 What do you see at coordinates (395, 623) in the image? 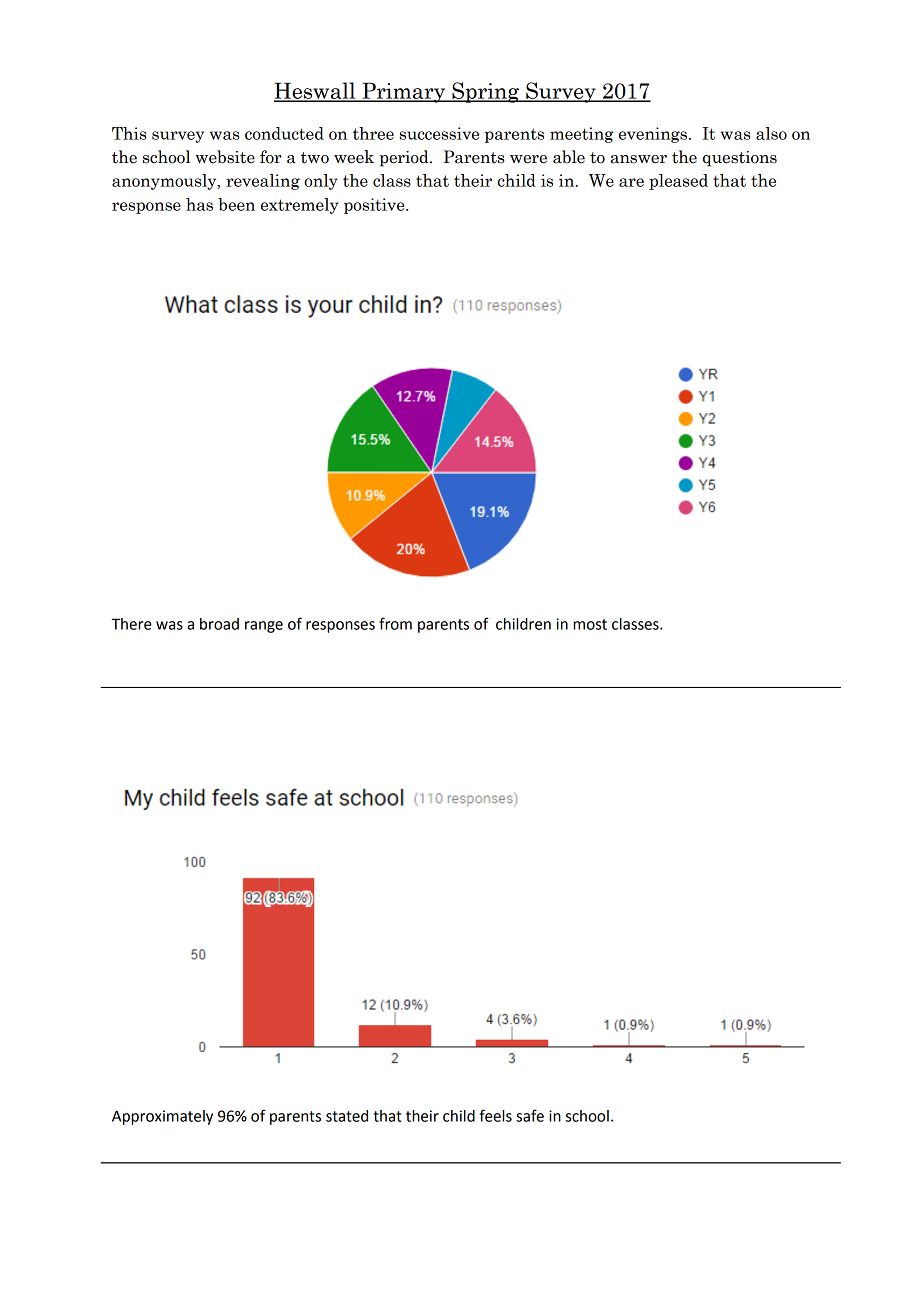
I see `from` at bounding box center [395, 623].
